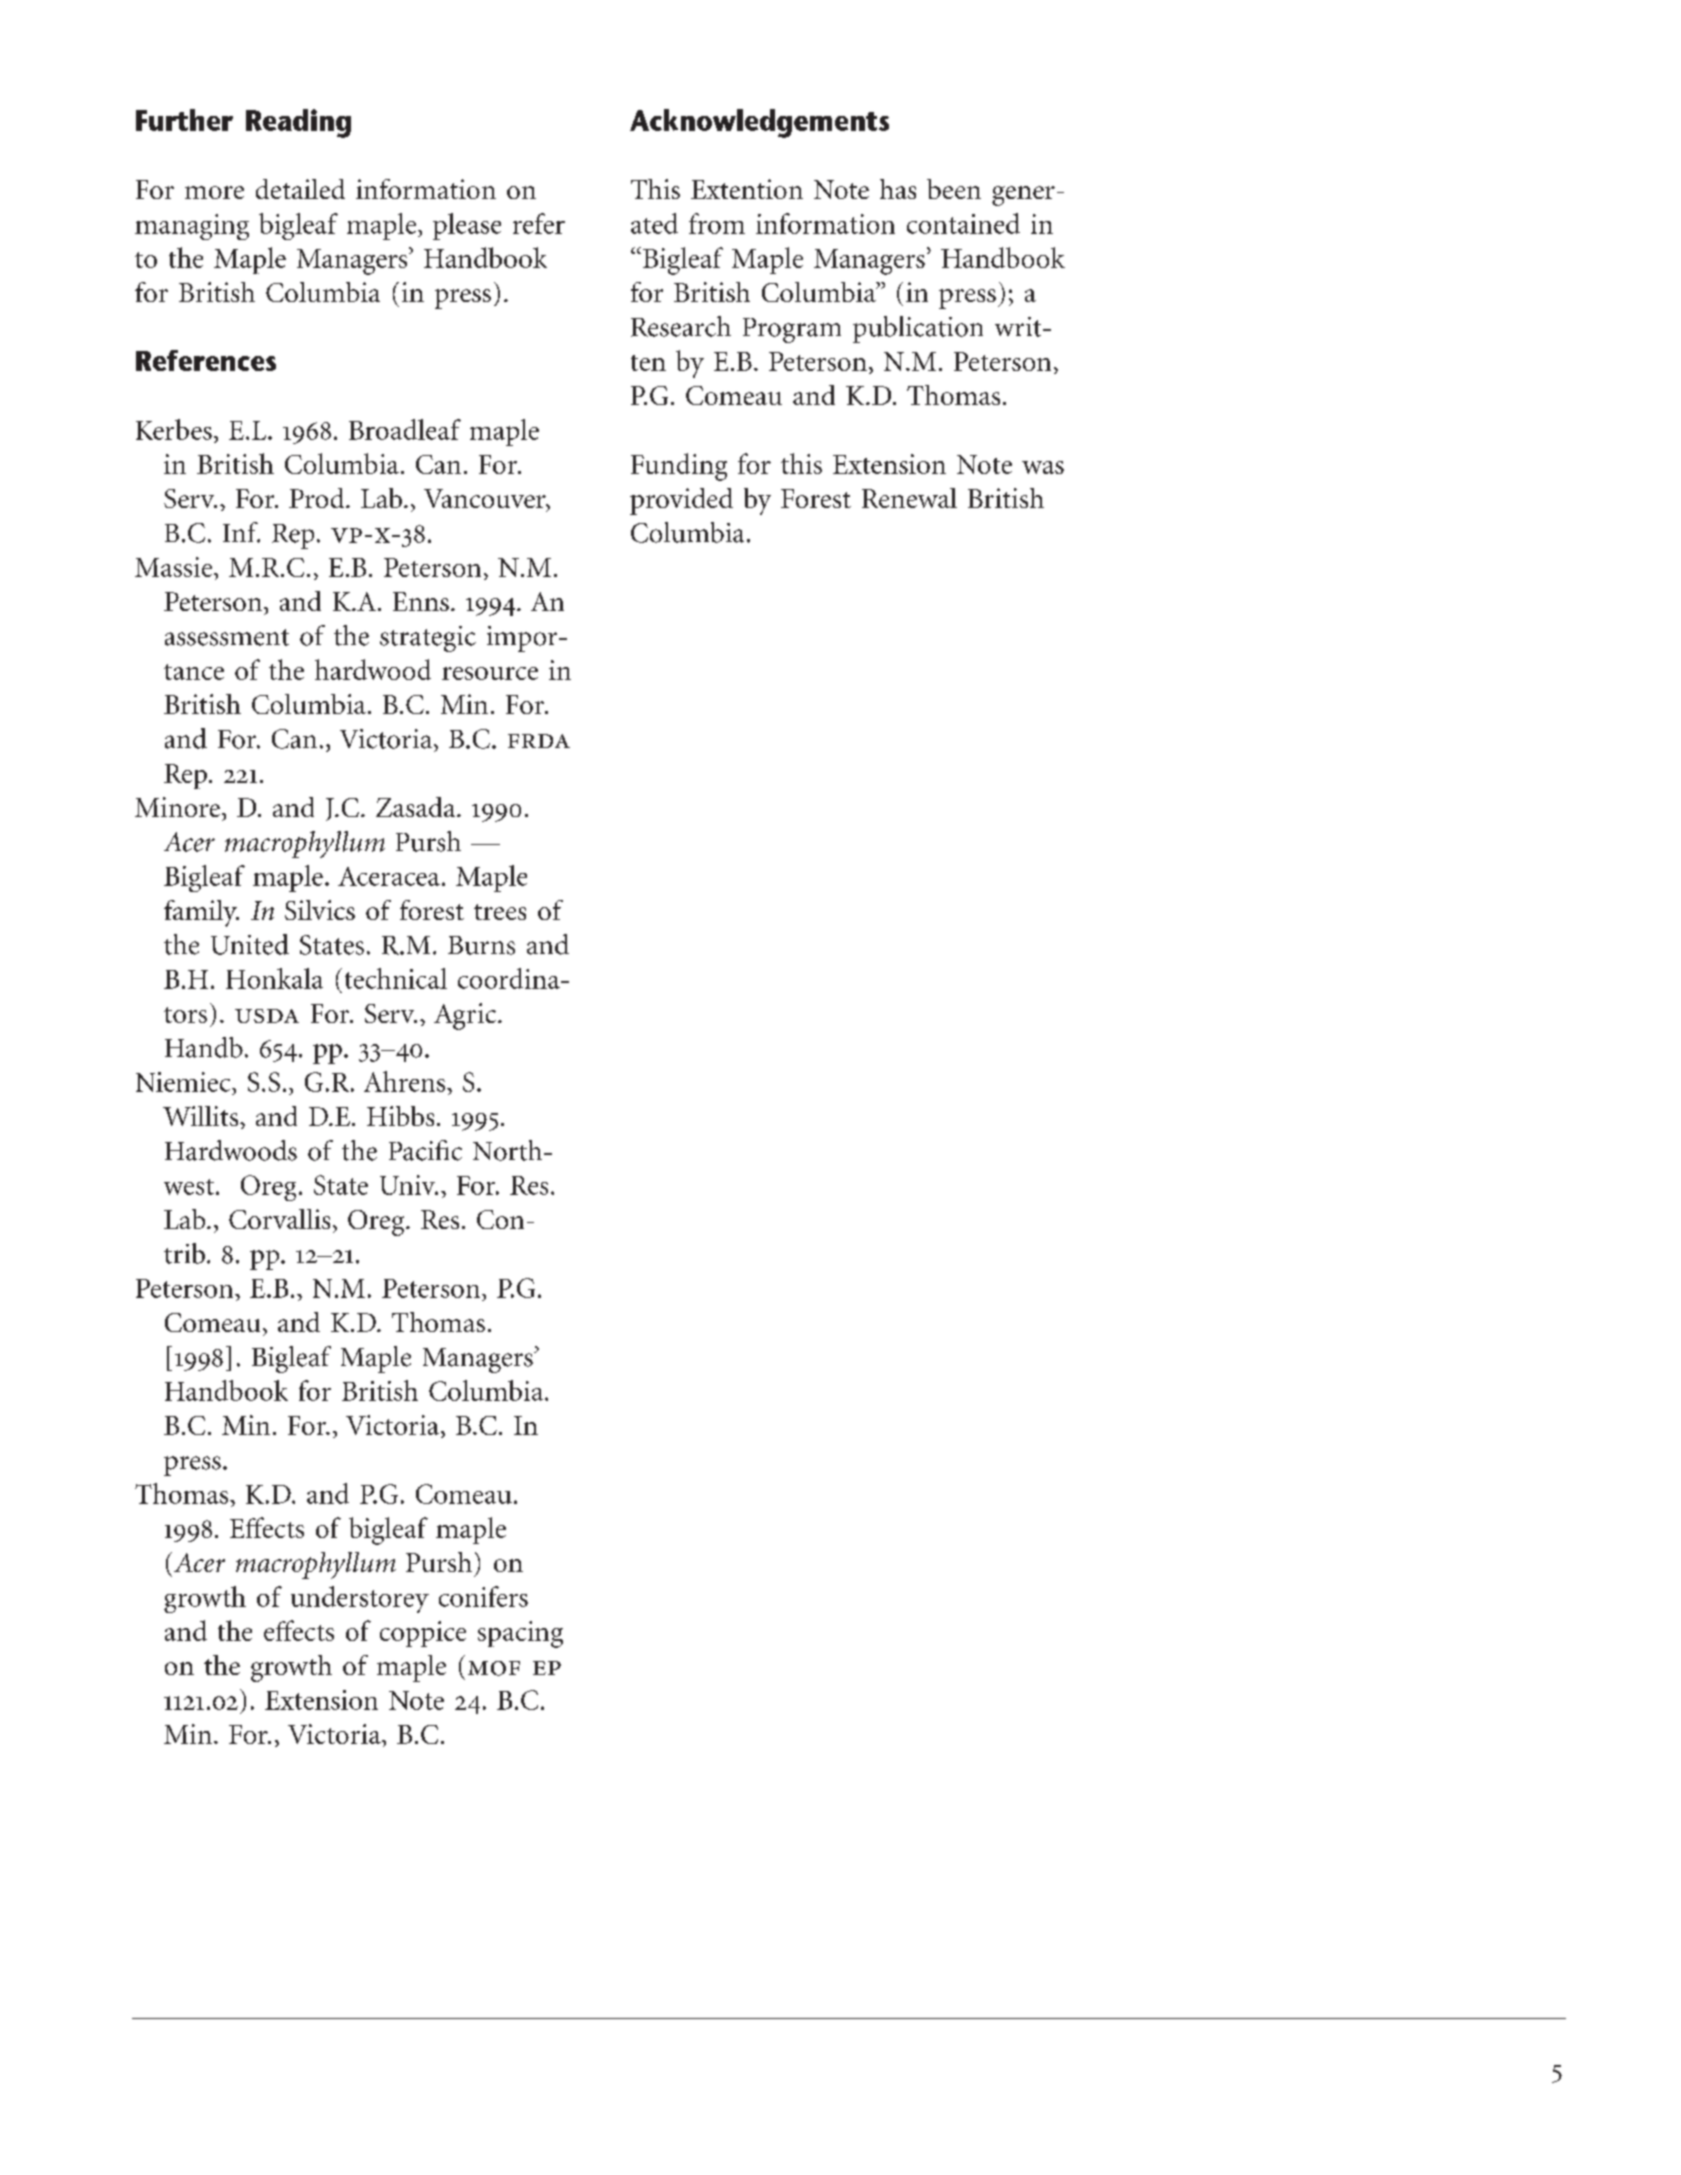 The width and height of the screenshot is (1681, 2175). I want to click on been, so click(954, 189).
